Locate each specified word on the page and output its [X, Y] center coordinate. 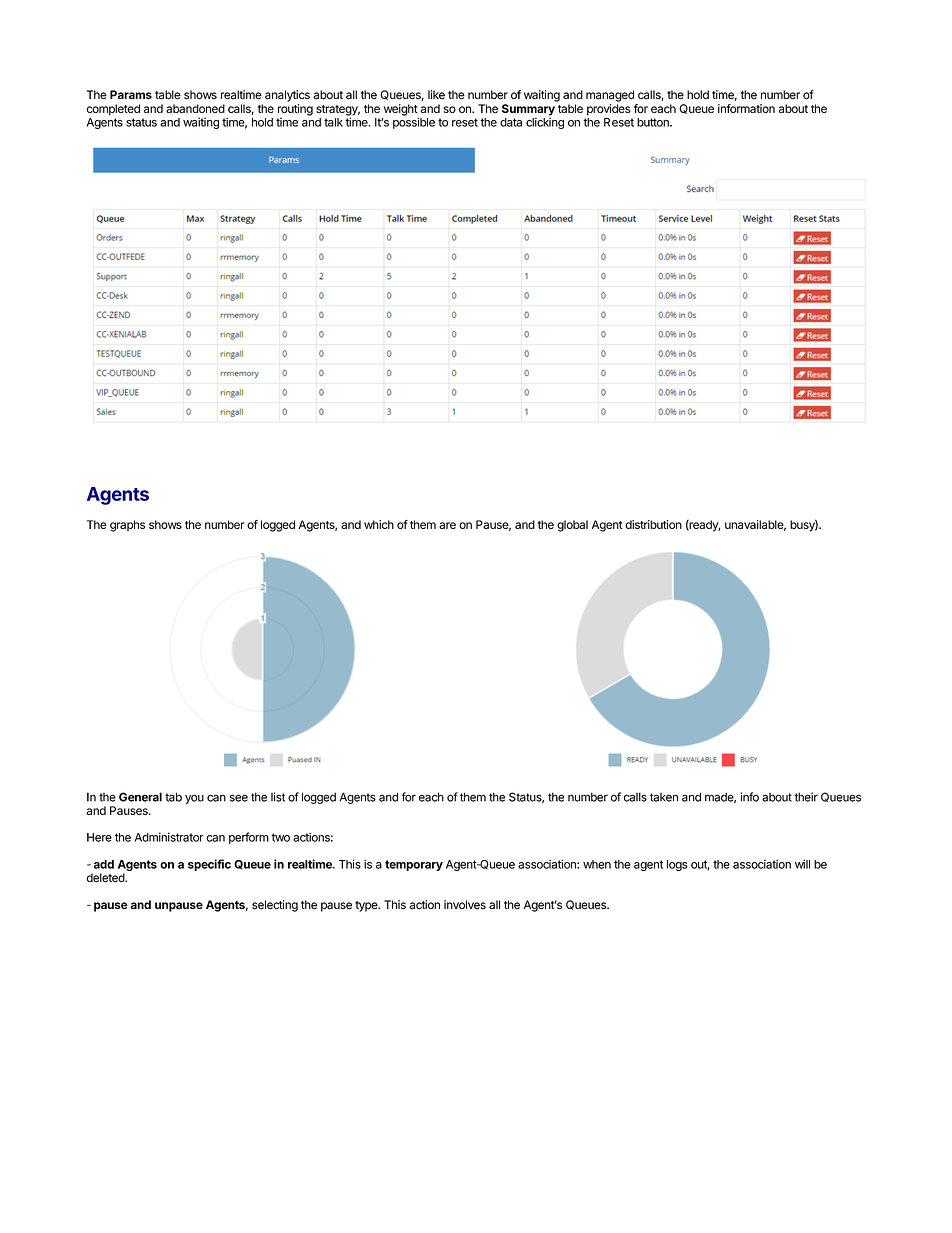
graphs [127, 526]
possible [414, 123]
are [447, 525]
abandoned [195, 108]
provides [609, 110]
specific [209, 865]
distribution [653, 524]
